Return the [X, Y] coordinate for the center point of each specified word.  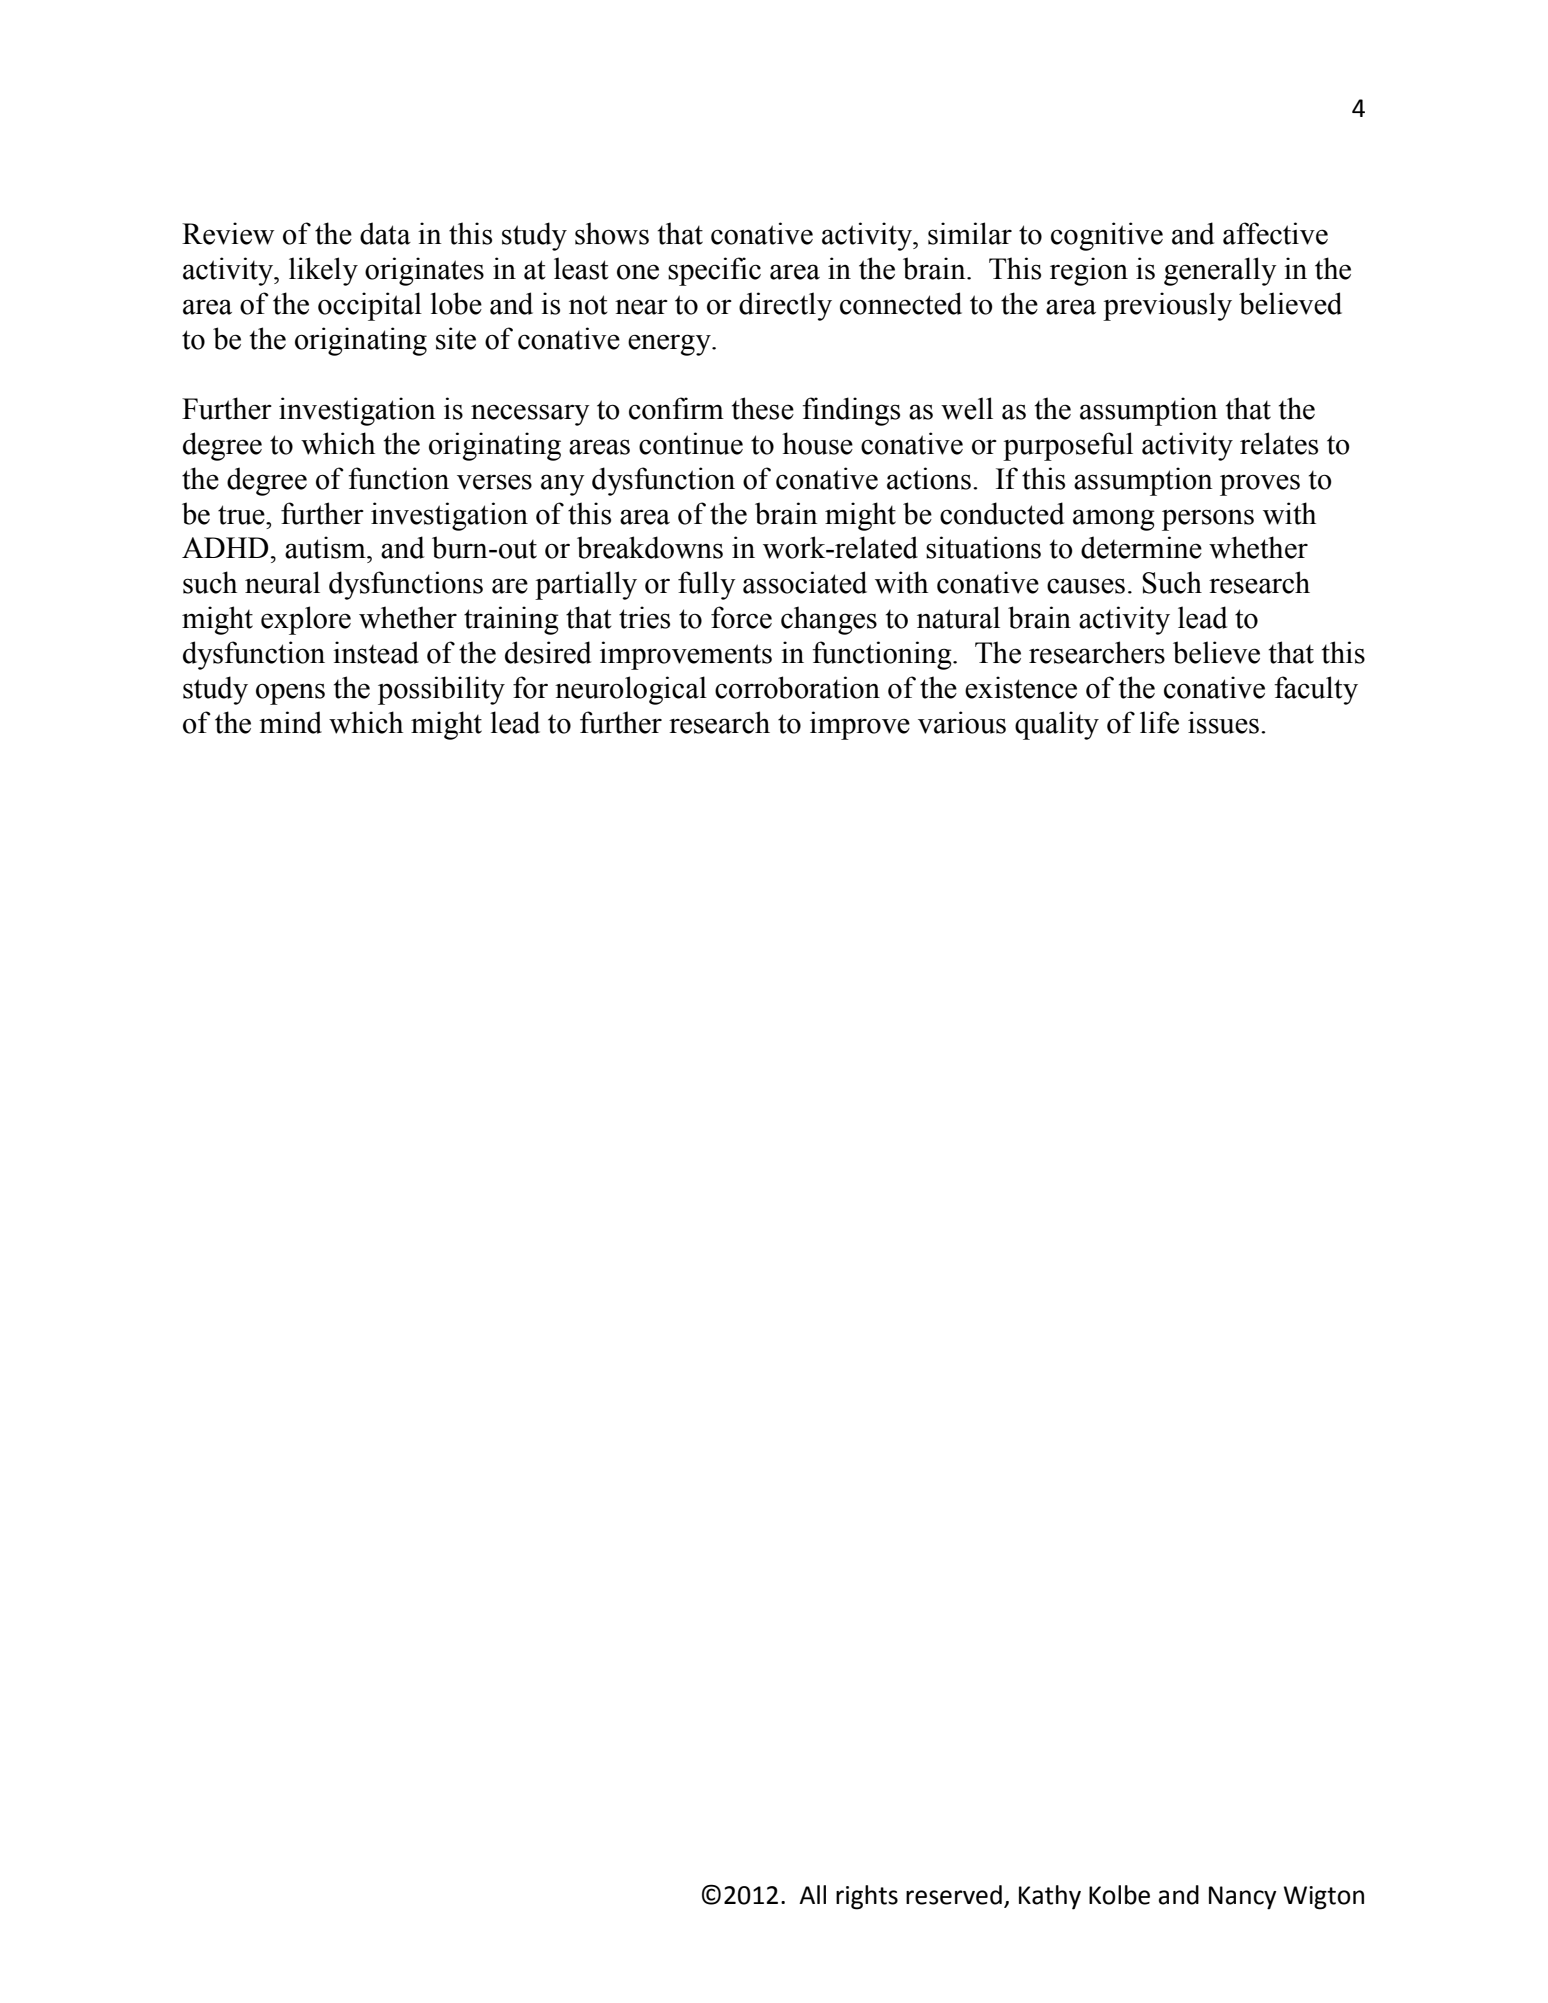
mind [290, 722]
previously [1167, 306]
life [1159, 722]
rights [867, 1897]
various [962, 722]
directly [785, 306]
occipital [370, 306]
